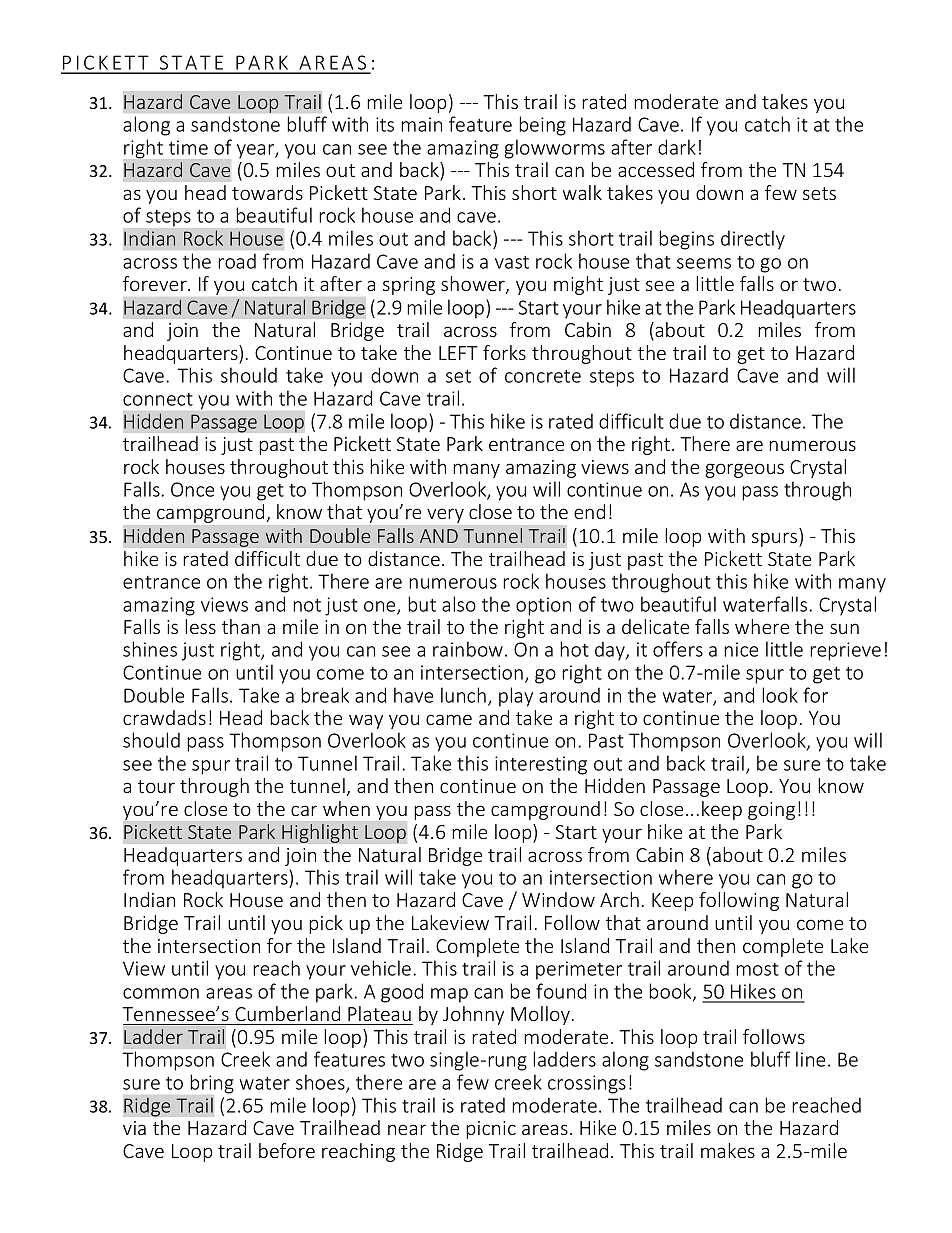 Image resolution: width=952 pixels, height=1233 pixels. Describe the element at coordinates (819, 193) in the screenshot. I see `sets` at that location.
